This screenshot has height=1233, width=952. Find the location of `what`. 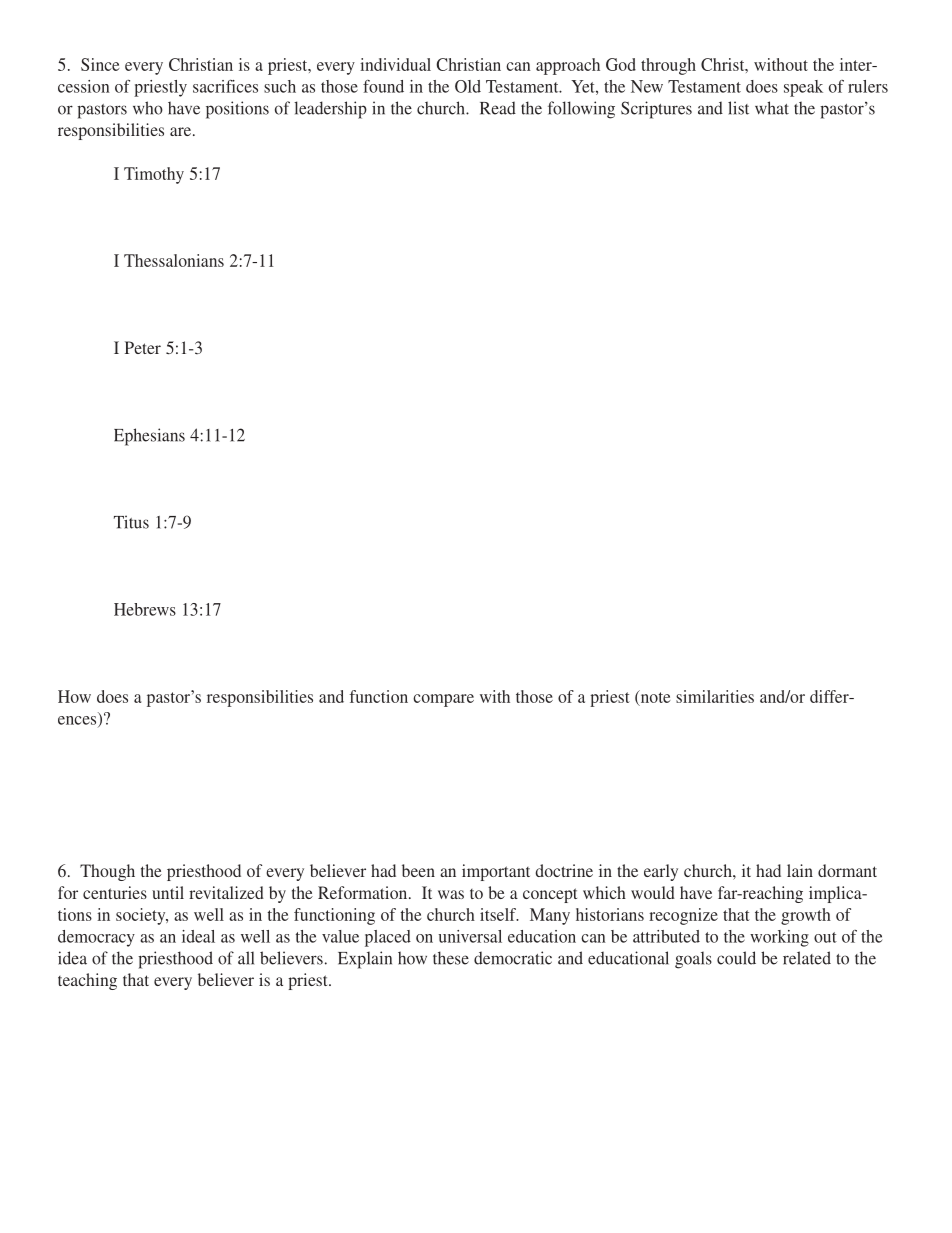

what is located at coordinates (772, 108).
